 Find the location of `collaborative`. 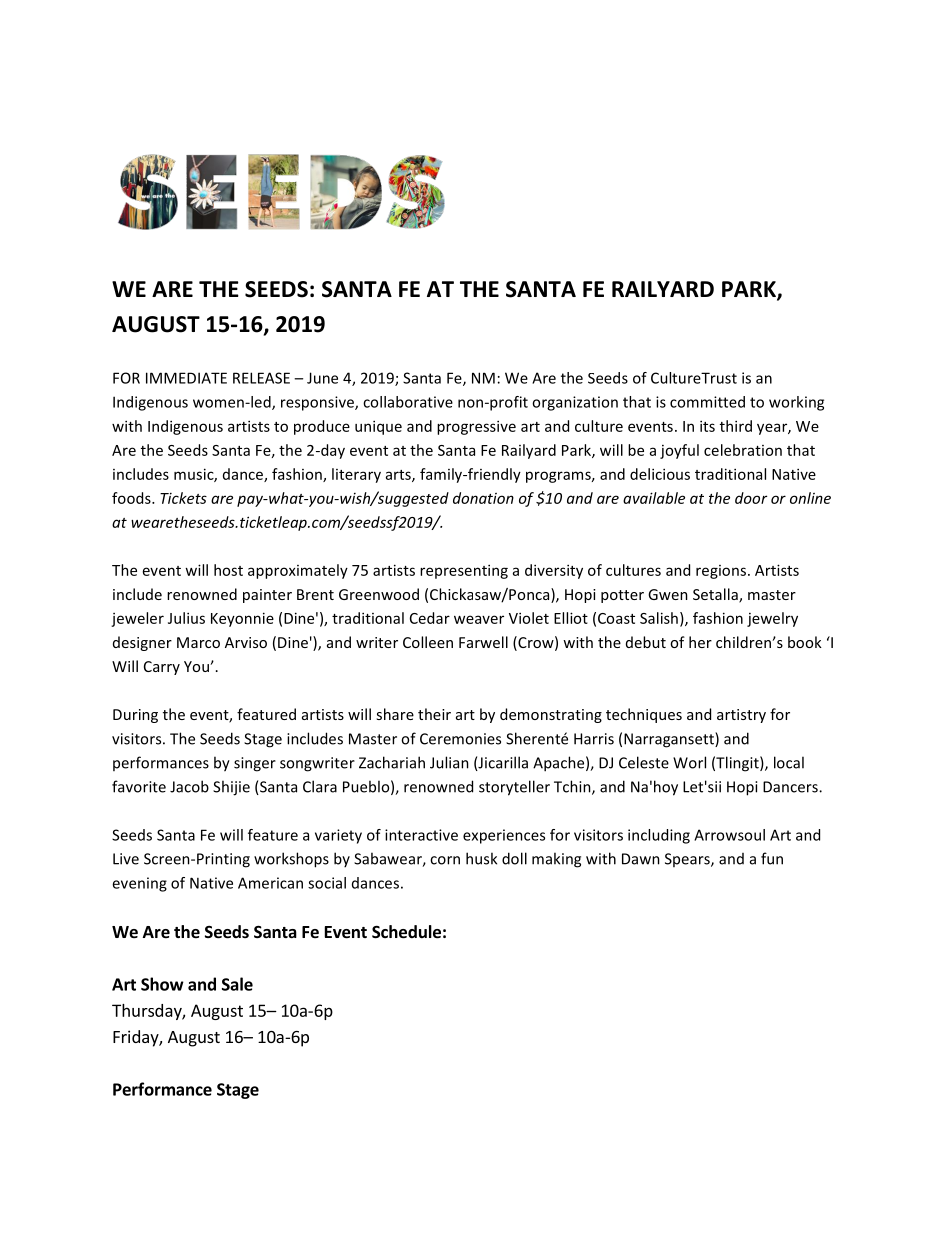

collaborative is located at coordinates (408, 402).
